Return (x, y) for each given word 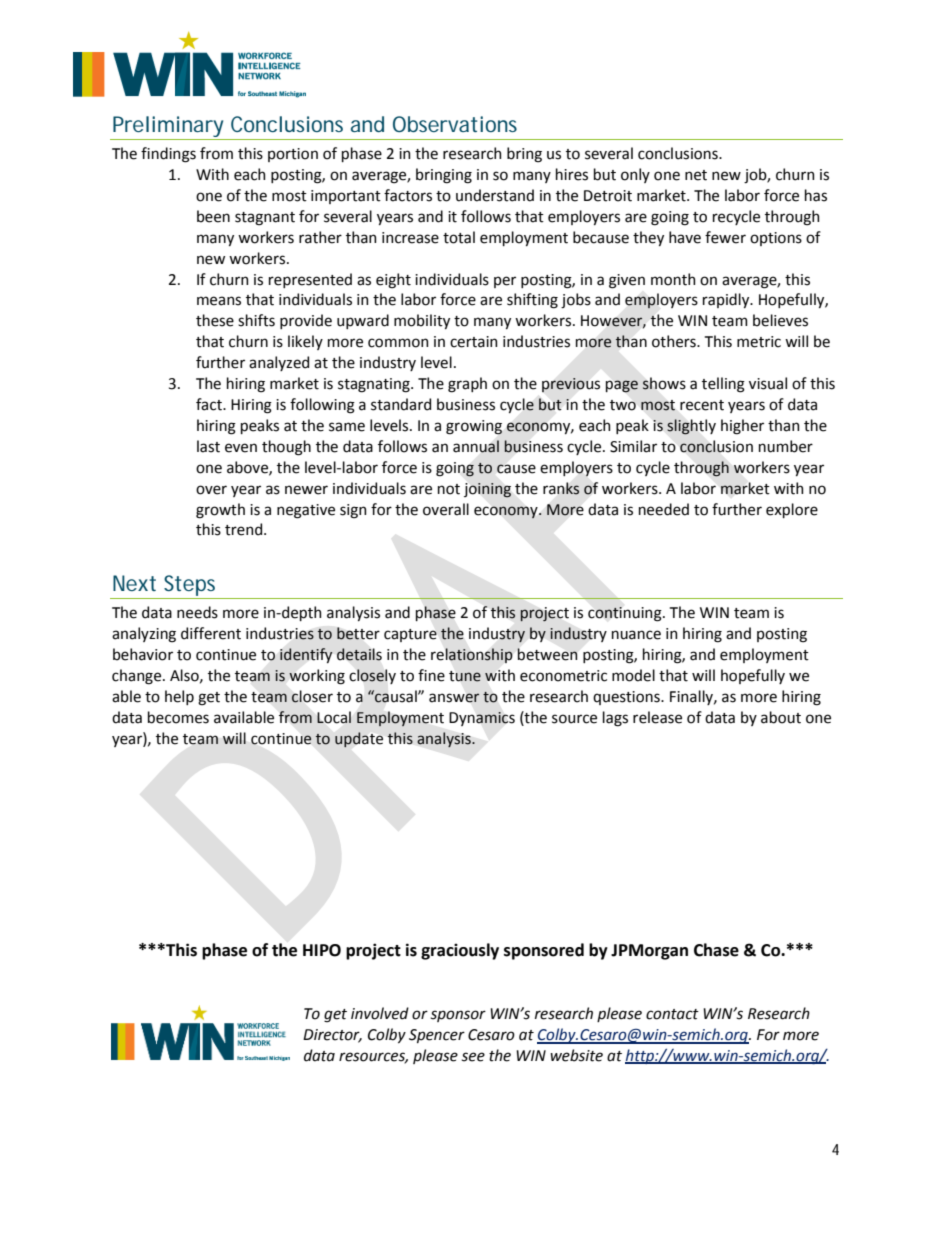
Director (332, 1036)
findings (168, 155)
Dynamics (482, 719)
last (208, 446)
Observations (455, 124)
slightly (691, 427)
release (657, 717)
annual (476, 446)
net (696, 175)
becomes (178, 717)
